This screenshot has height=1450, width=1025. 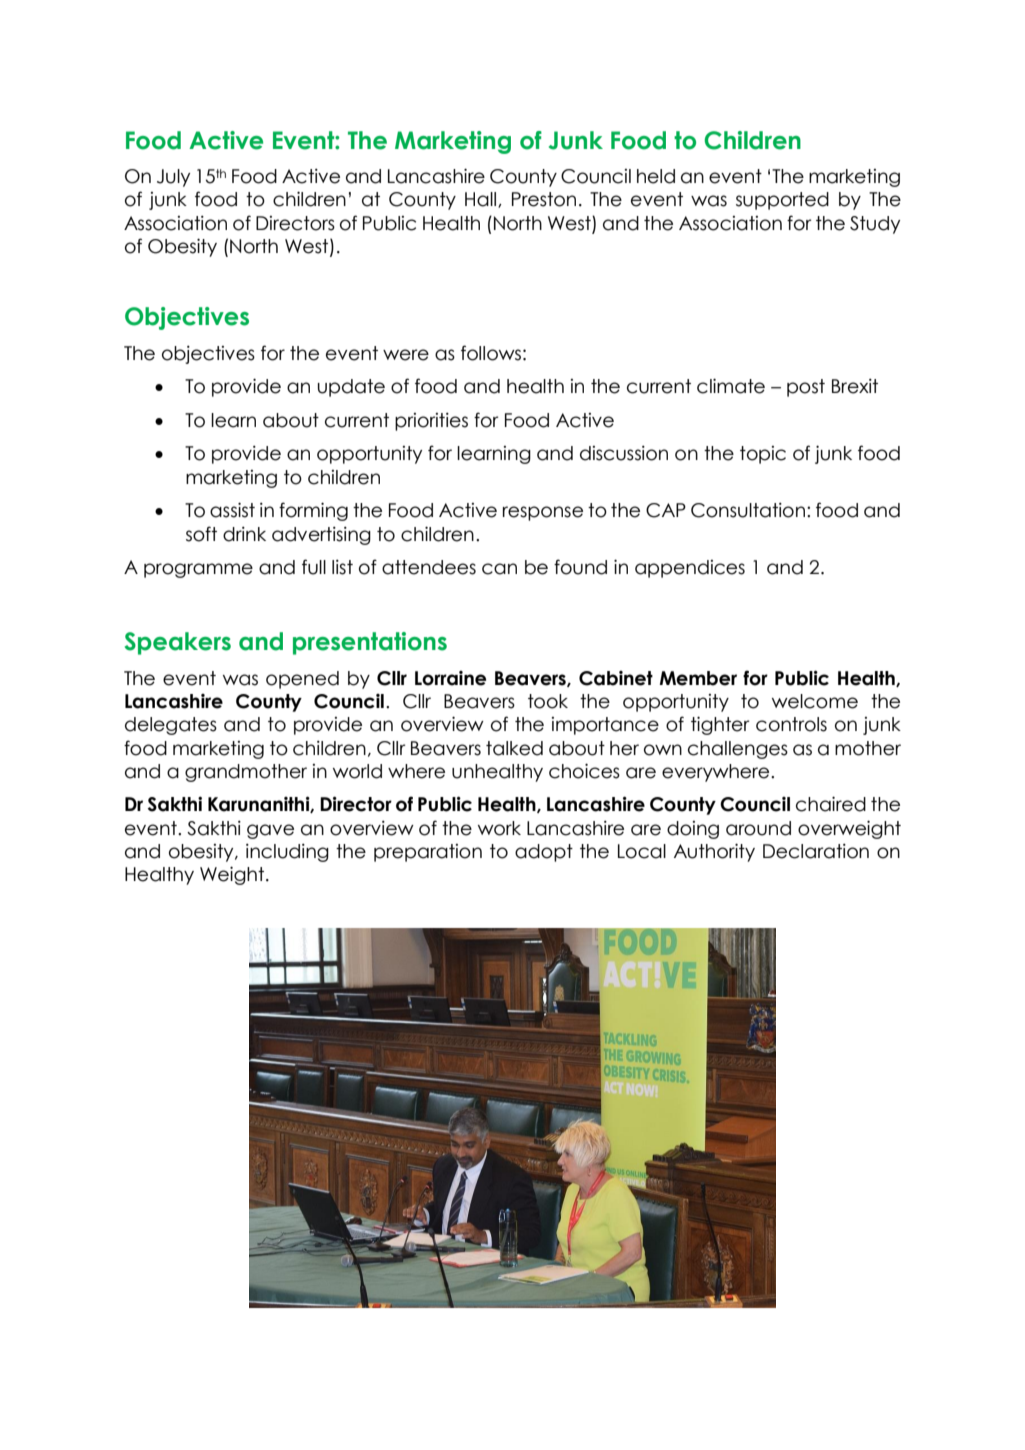 What do you see at coordinates (806, 388) in the screenshot?
I see `post` at bounding box center [806, 388].
